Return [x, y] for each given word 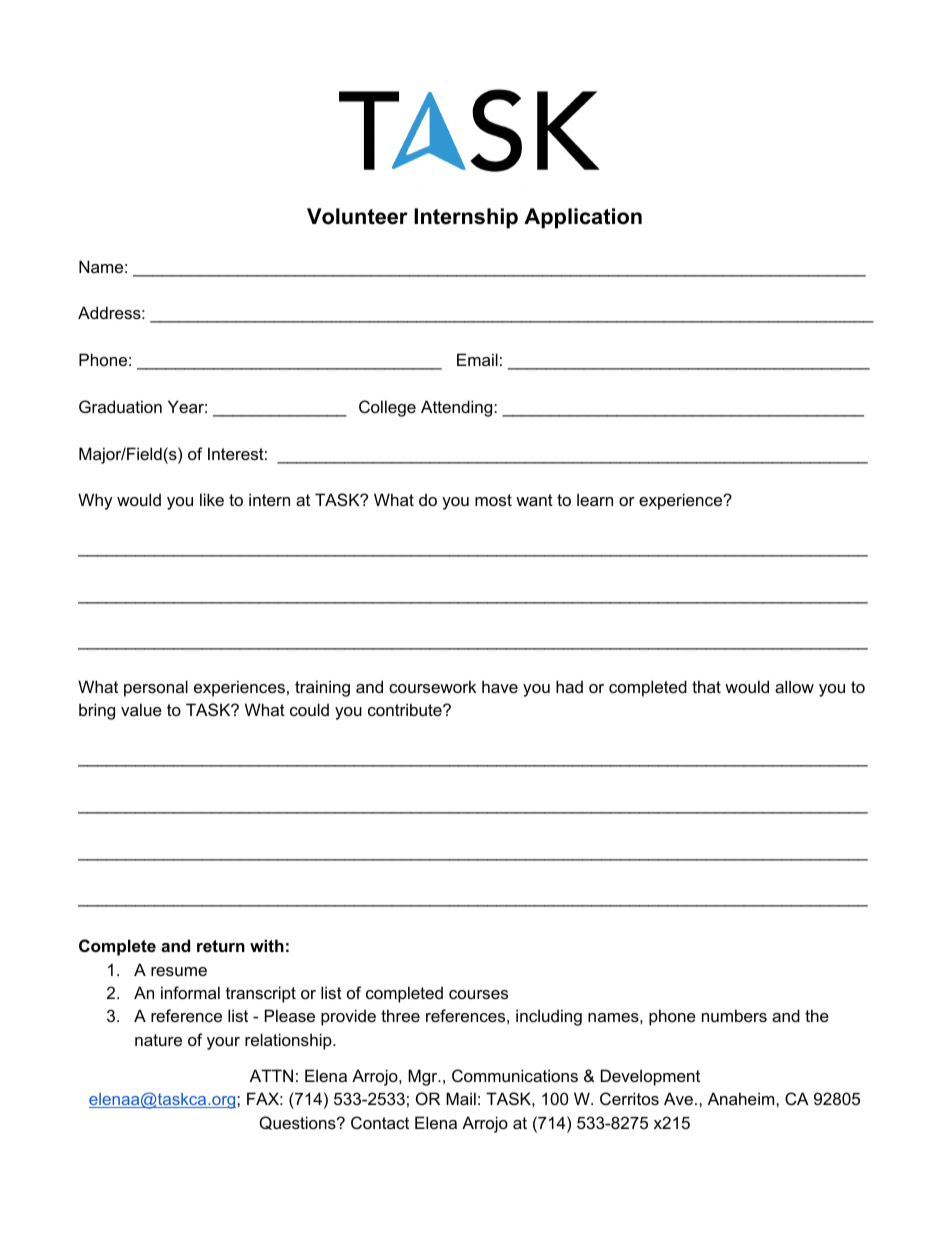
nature [158, 1040]
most [493, 500]
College [387, 408]
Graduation [120, 406]
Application [583, 218]
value [141, 709]
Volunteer [357, 216]
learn [595, 499]
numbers [734, 1015]
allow [794, 686]
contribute [406, 709]
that [706, 686]
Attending [458, 408]
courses [478, 994]
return [221, 946]
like [212, 499]
